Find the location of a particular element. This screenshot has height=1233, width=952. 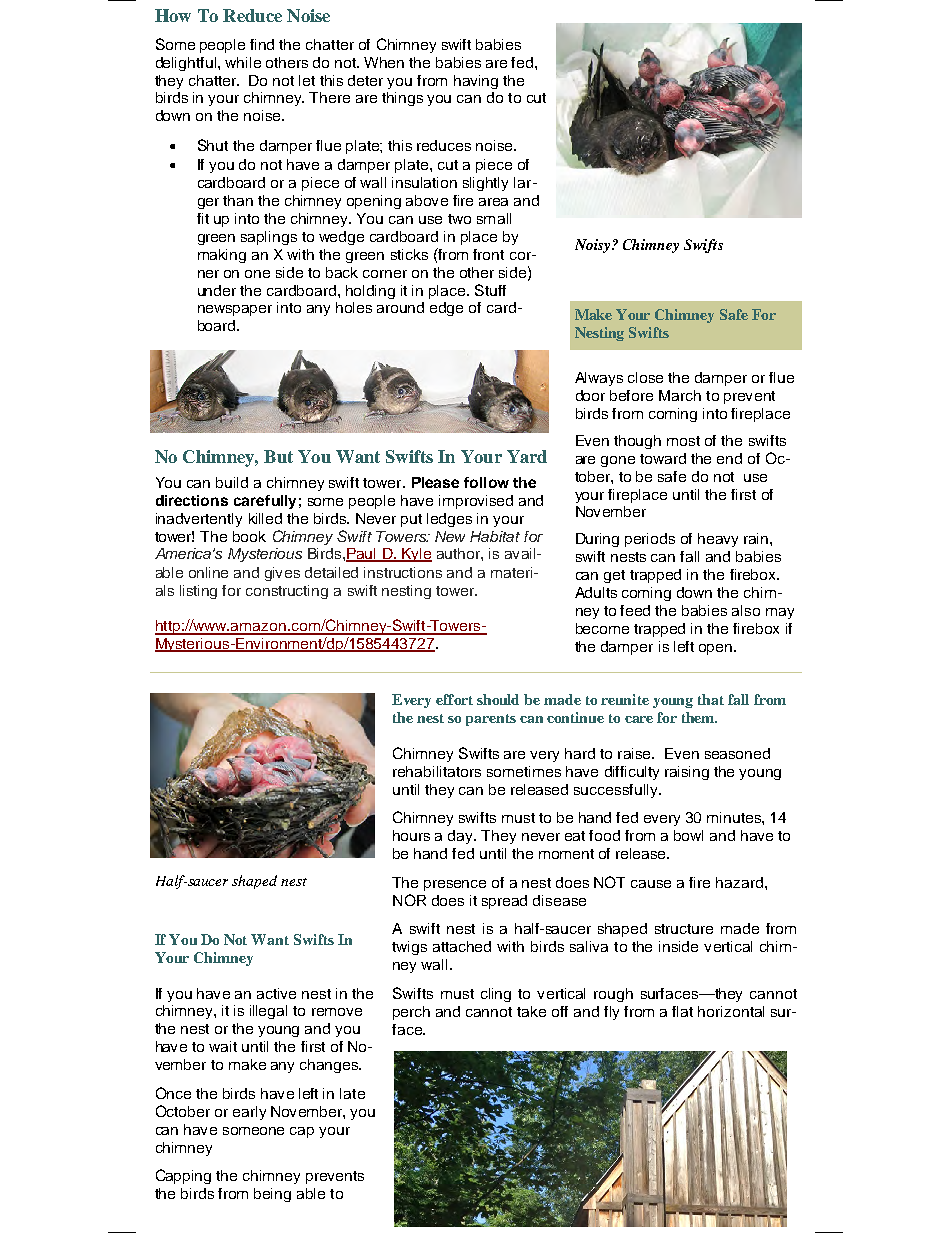

newspaper is located at coordinates (235, 310).
